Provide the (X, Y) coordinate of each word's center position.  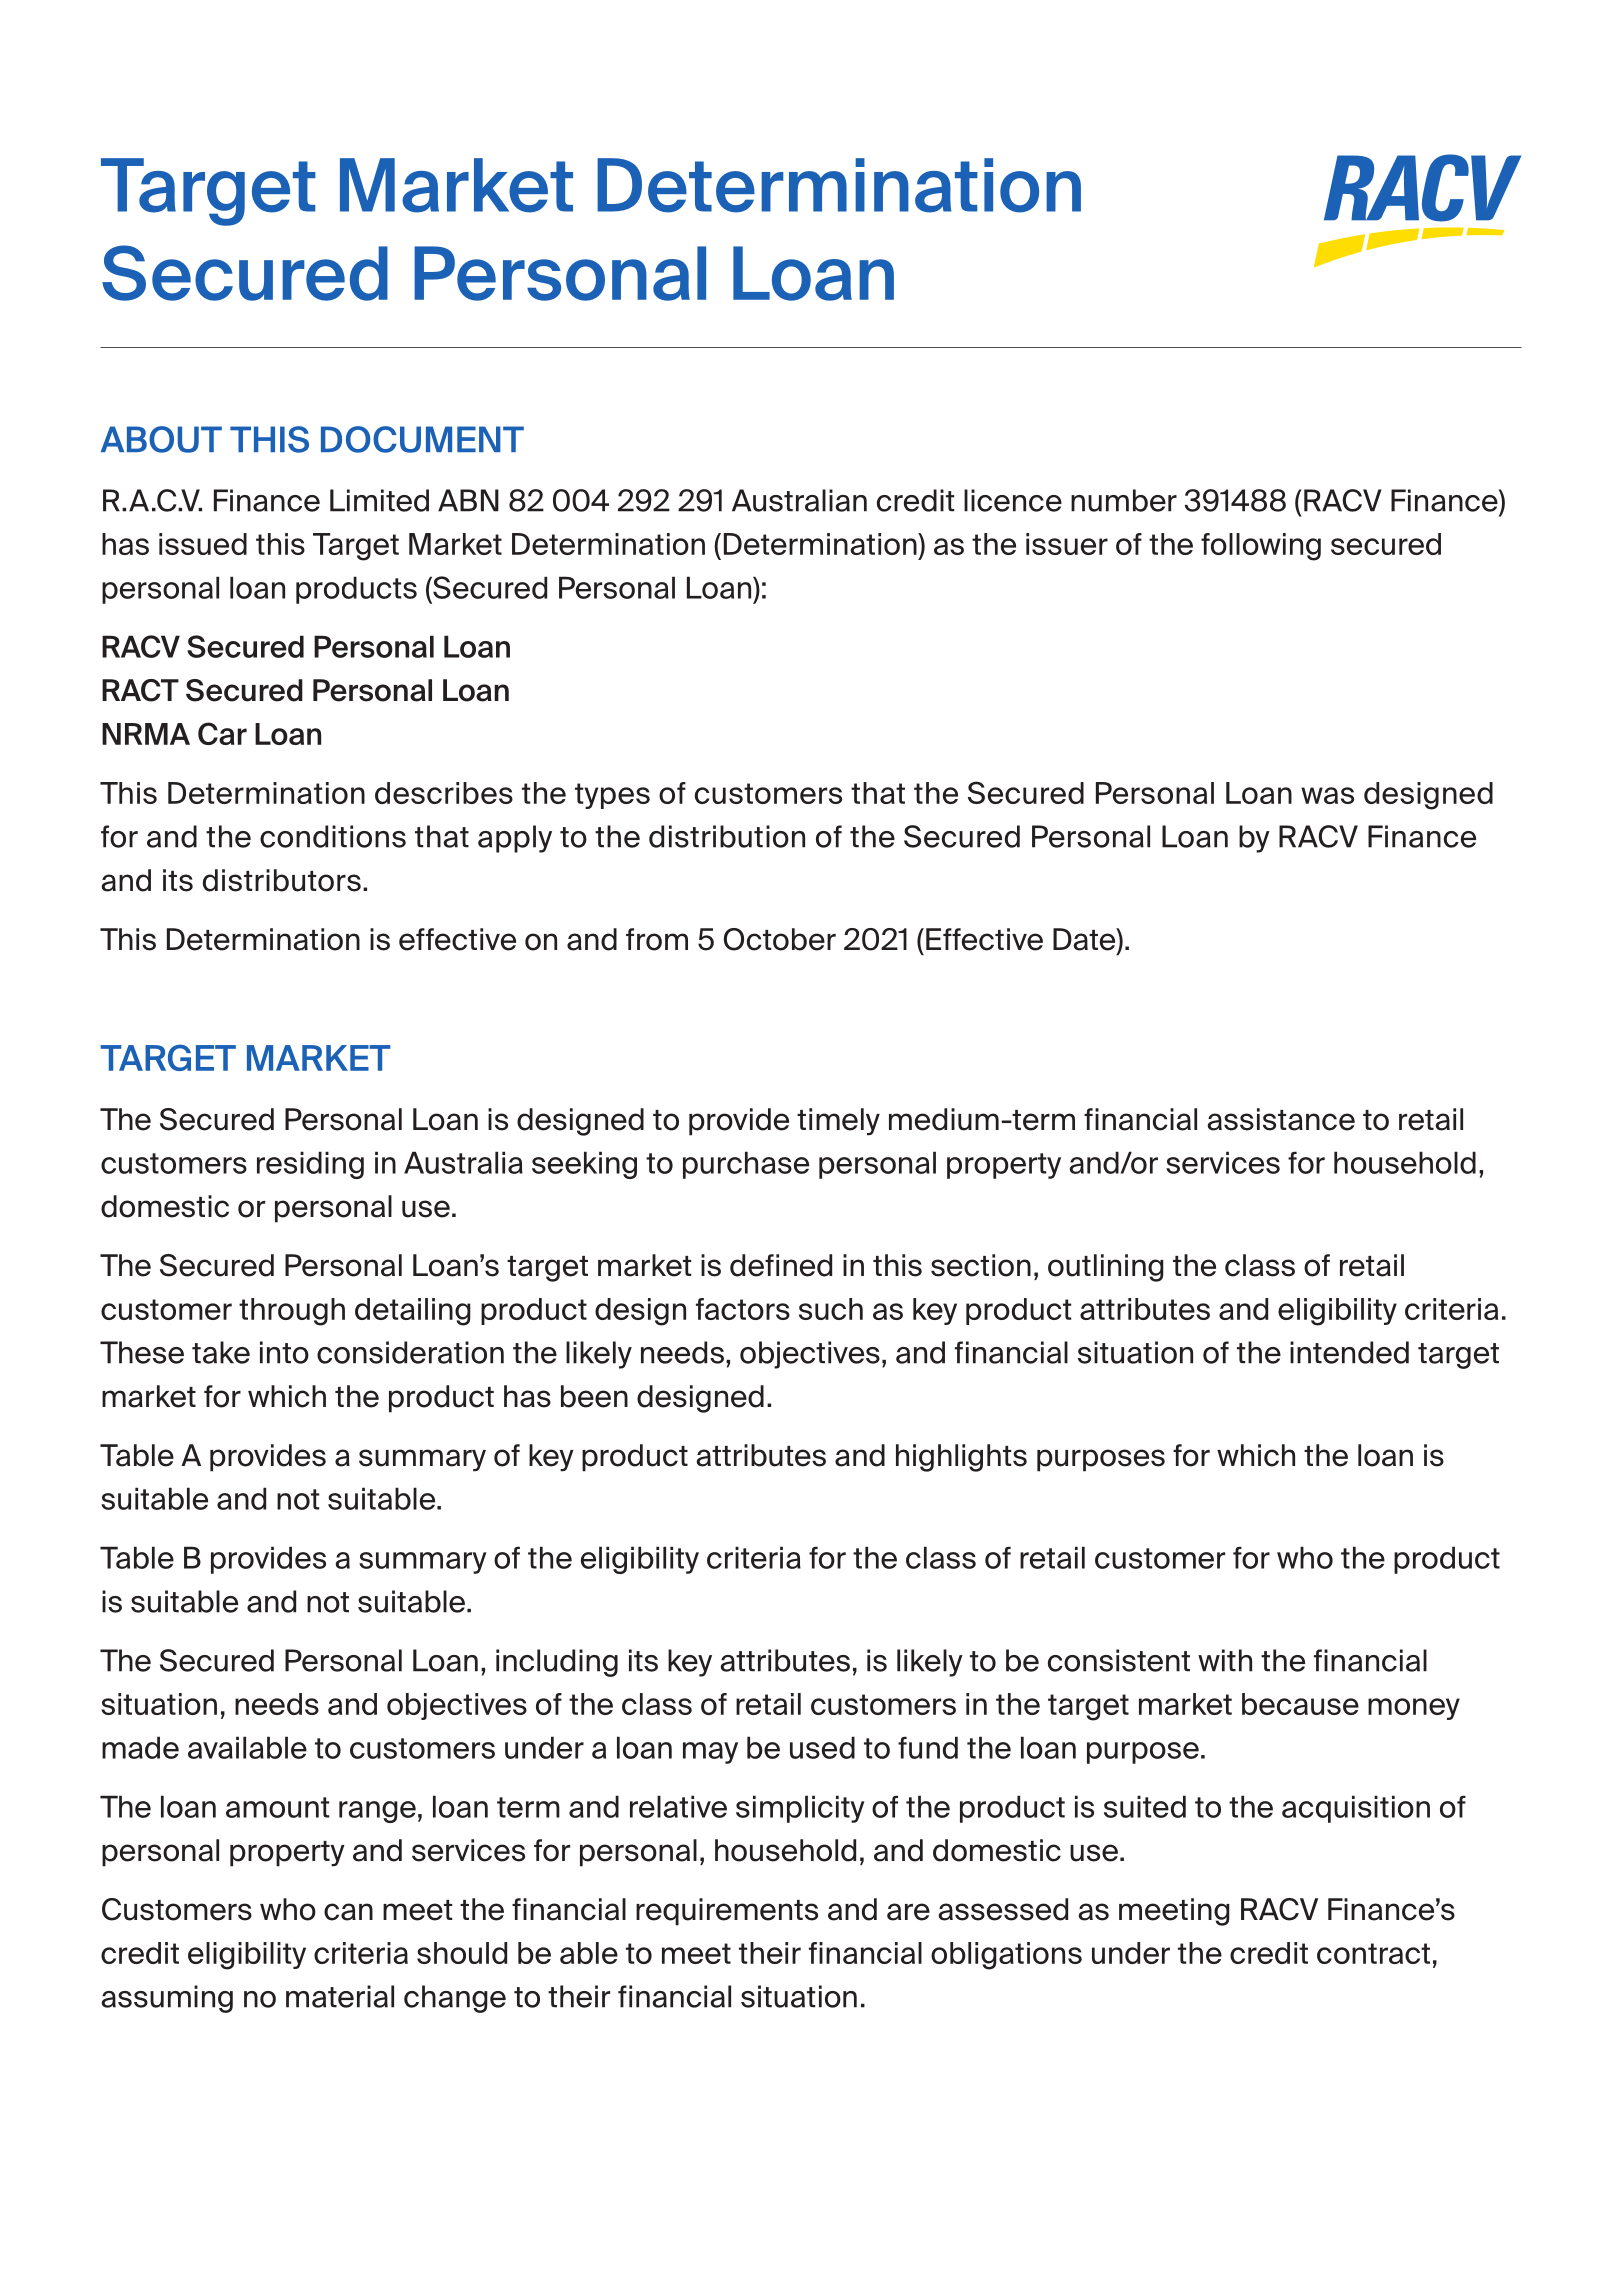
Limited (379, 500)
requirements (727, 1912)
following (1261, 547)
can (348, 1912)
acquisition (1356, 1809)
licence (1013, 500)
